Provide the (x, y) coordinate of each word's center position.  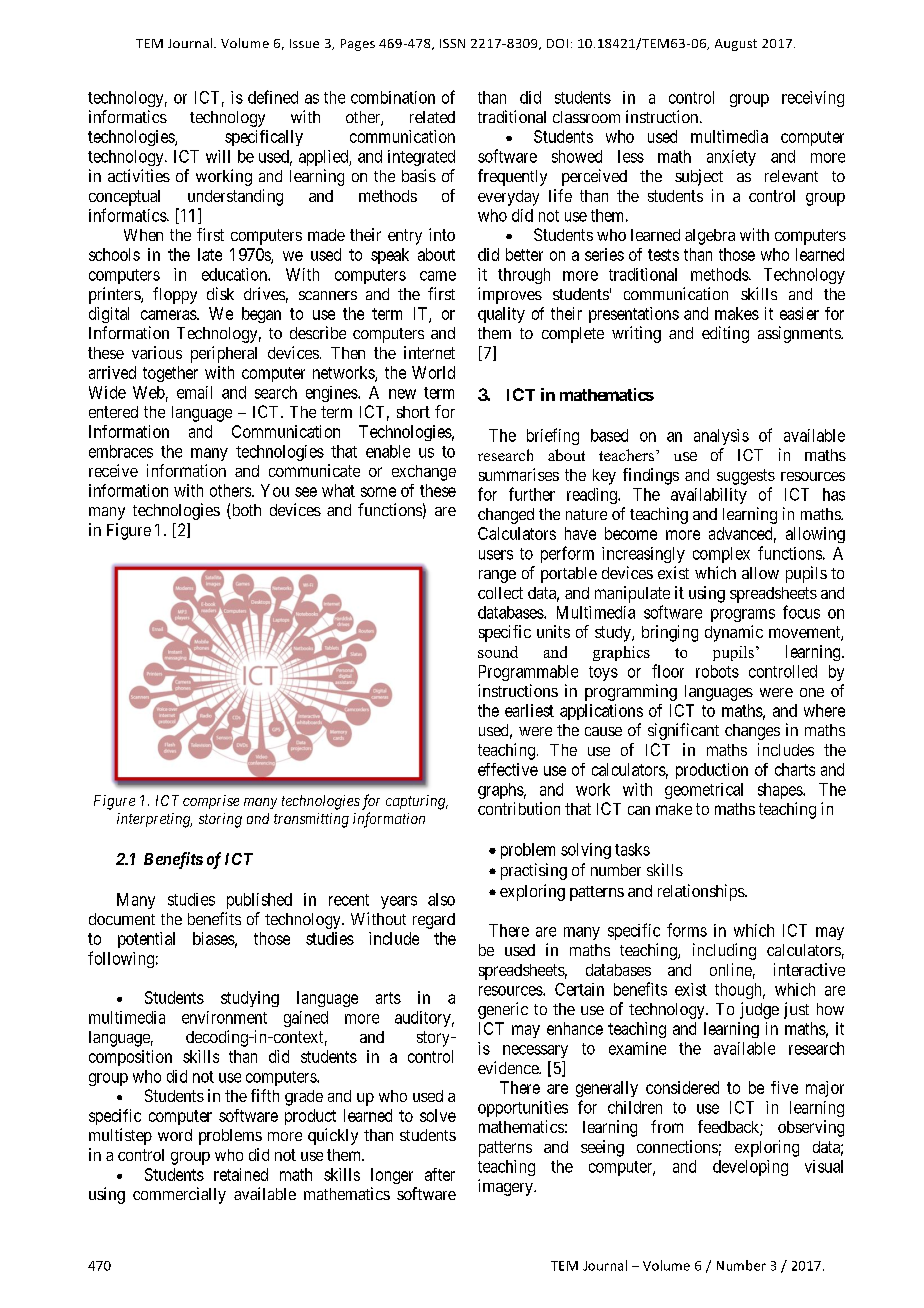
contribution (519, 808)
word (175, 1135)
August (736, 45)
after (440, 1174)
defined (273, 97)
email (194, 392)
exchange (424, 473)
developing (750, 1168)
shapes (781, 791)
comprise (211, 802)
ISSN (452, 43)
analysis (721, 437)
